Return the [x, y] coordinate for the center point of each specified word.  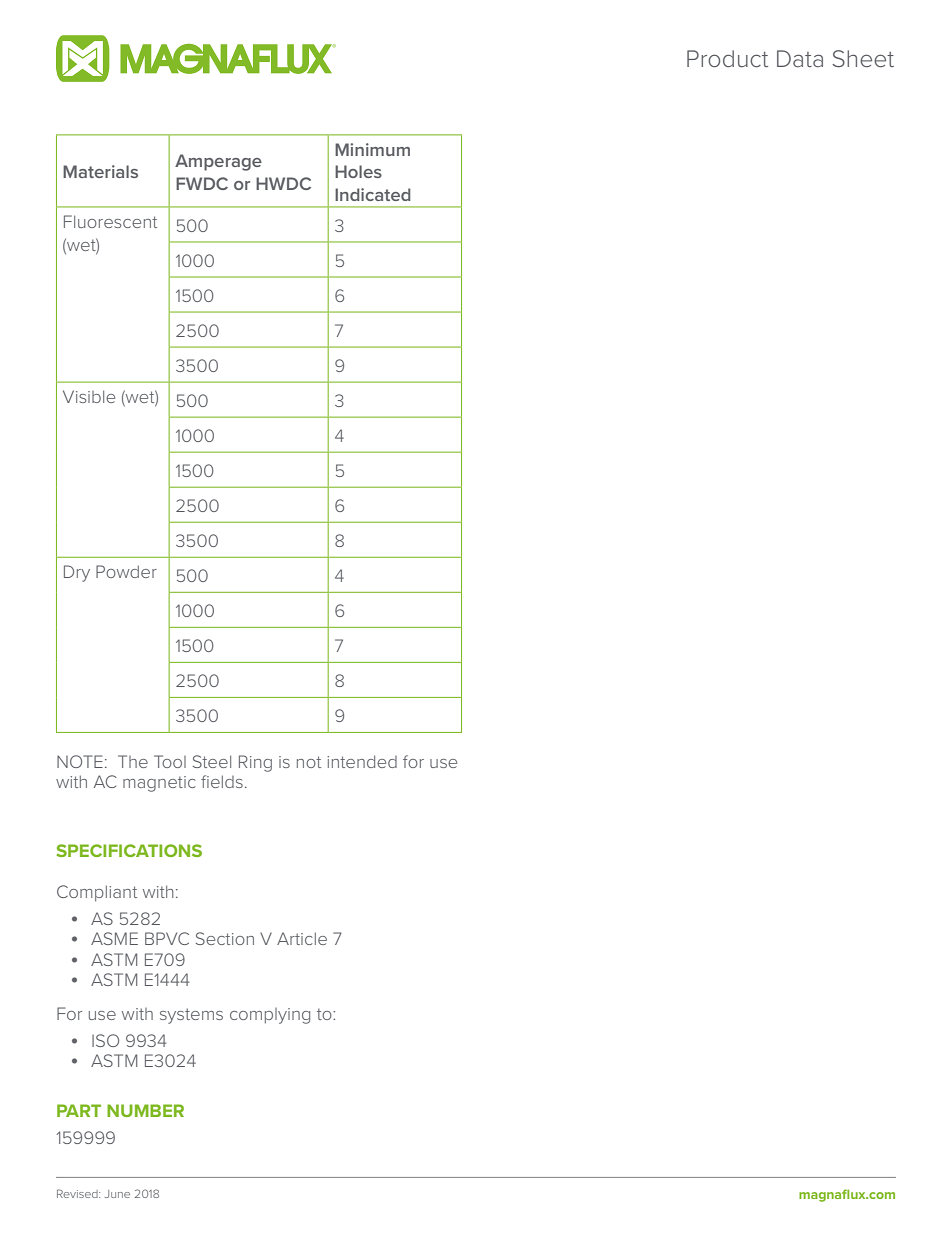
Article [302, 938]
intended [362, 761]
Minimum [372, 149]
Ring [255, 763]
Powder [126, 571]
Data [800, 58]
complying [270, 1016]
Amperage [218, 162]
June [117, 1194]
